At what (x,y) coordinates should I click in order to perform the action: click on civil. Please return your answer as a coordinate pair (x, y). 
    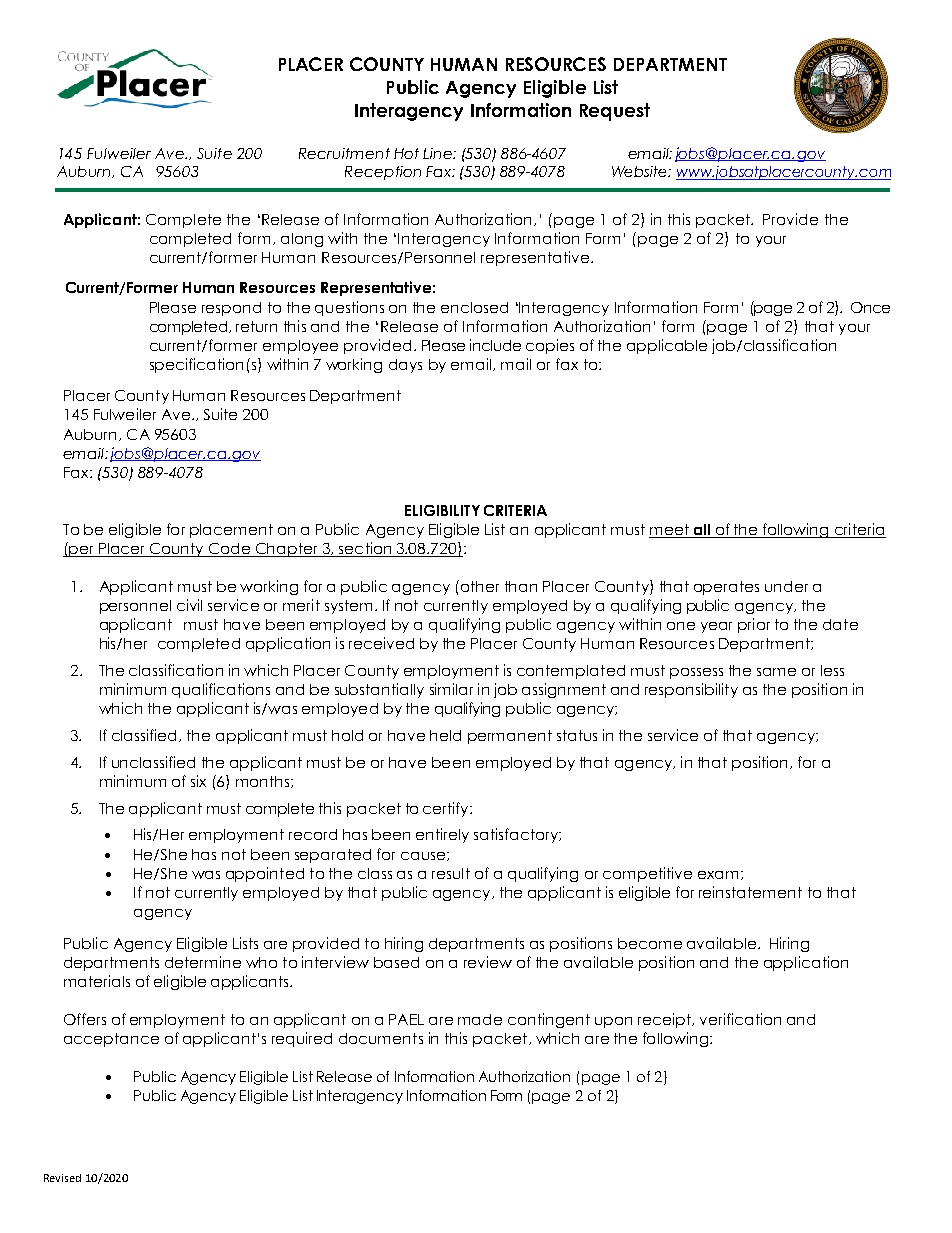
    Looking at the image, I should click on (189, 605).
